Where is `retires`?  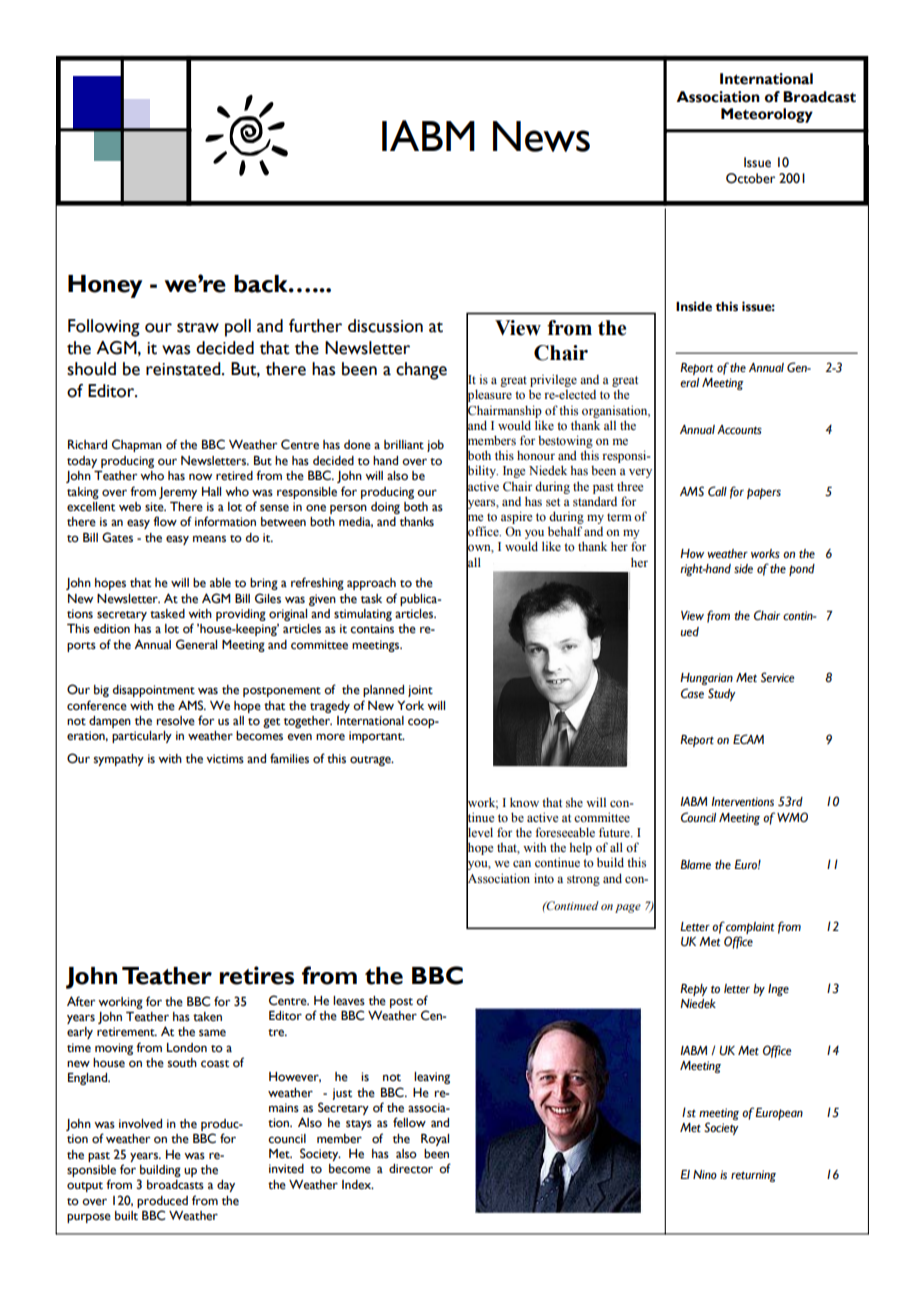
retires is located at coordinates (257, 975).
